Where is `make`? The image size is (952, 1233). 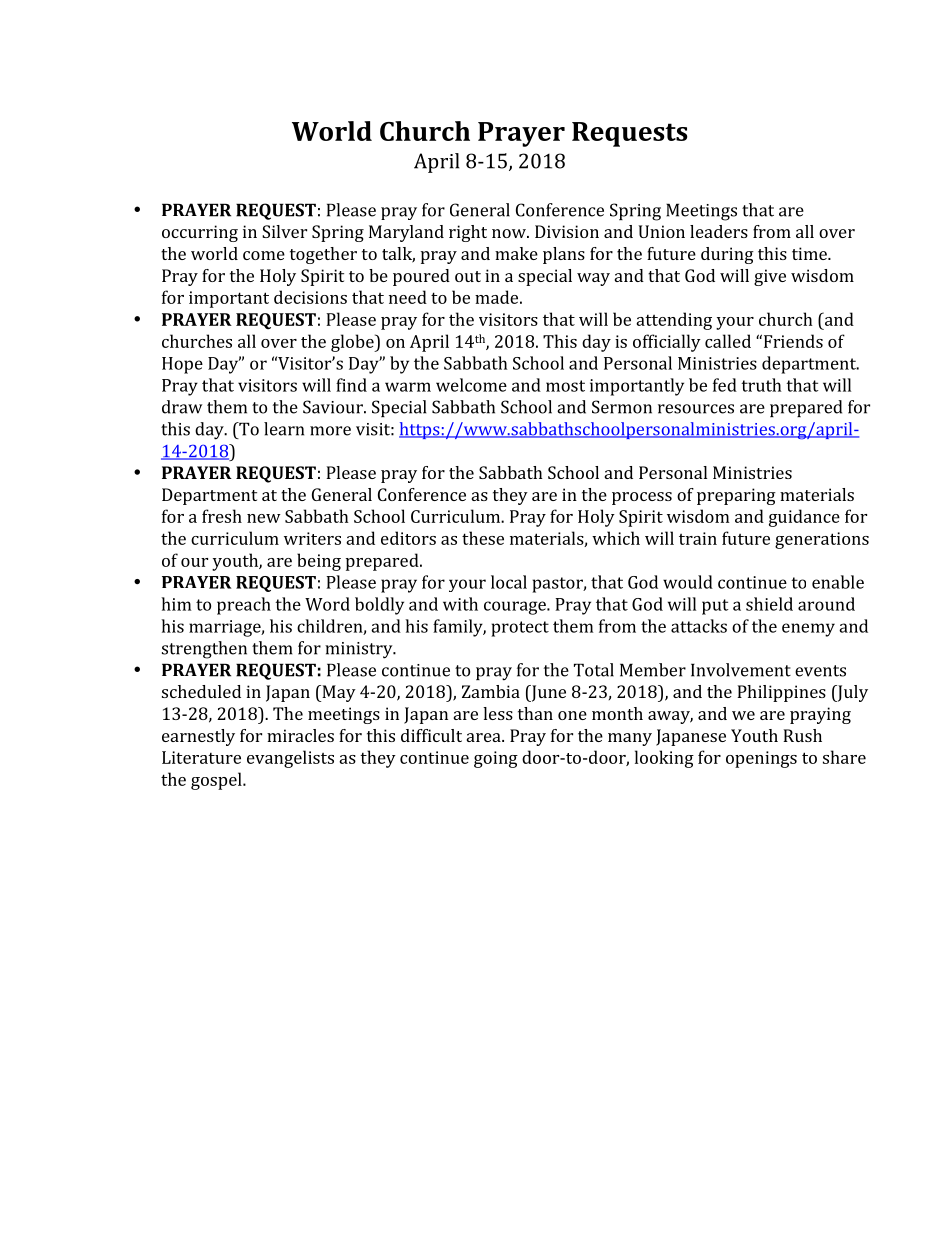 make is located at coordinates (516, 253).
